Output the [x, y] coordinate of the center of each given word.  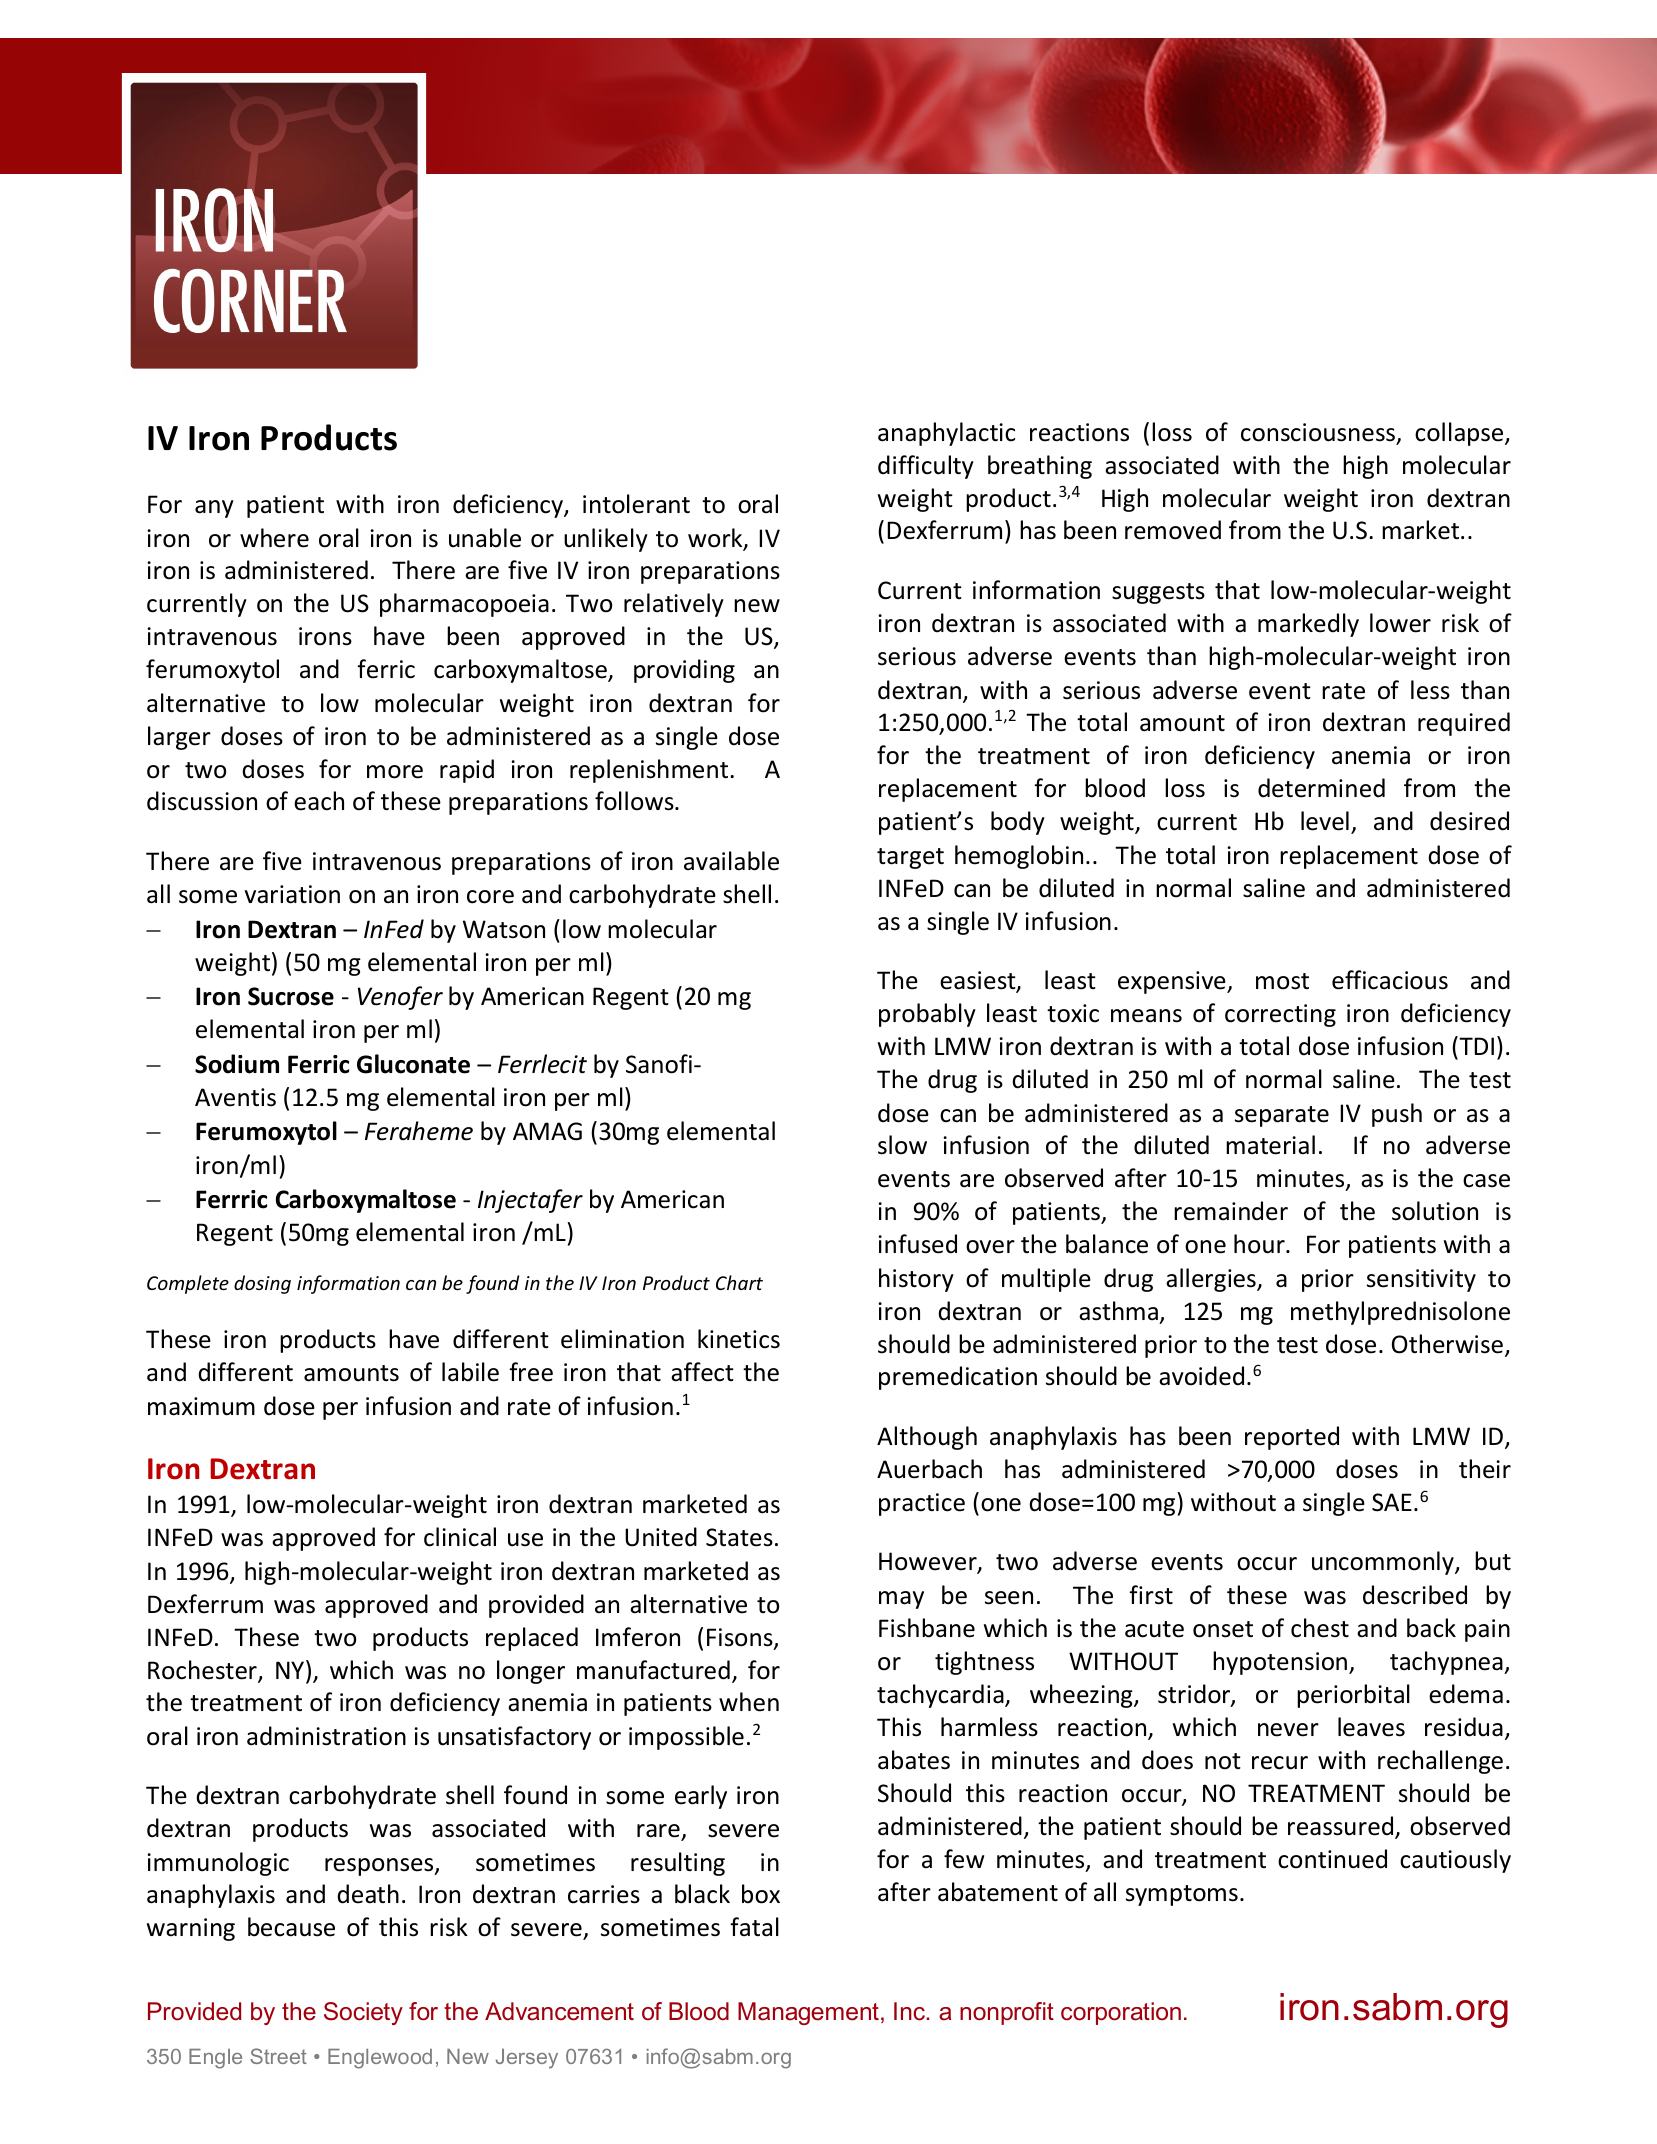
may [901, 1600]
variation [292, 894]
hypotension [1280, 1663]
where [274, 538]
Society [363, 2013]
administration [326, 1736]
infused [917, 1244]
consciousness [1319, 433]
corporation [1121, 2013]
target [910, 858]
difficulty [926, 467]
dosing [262, 1284]
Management [808, 2013]
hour [1260, 1244]
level [1325, 821]
